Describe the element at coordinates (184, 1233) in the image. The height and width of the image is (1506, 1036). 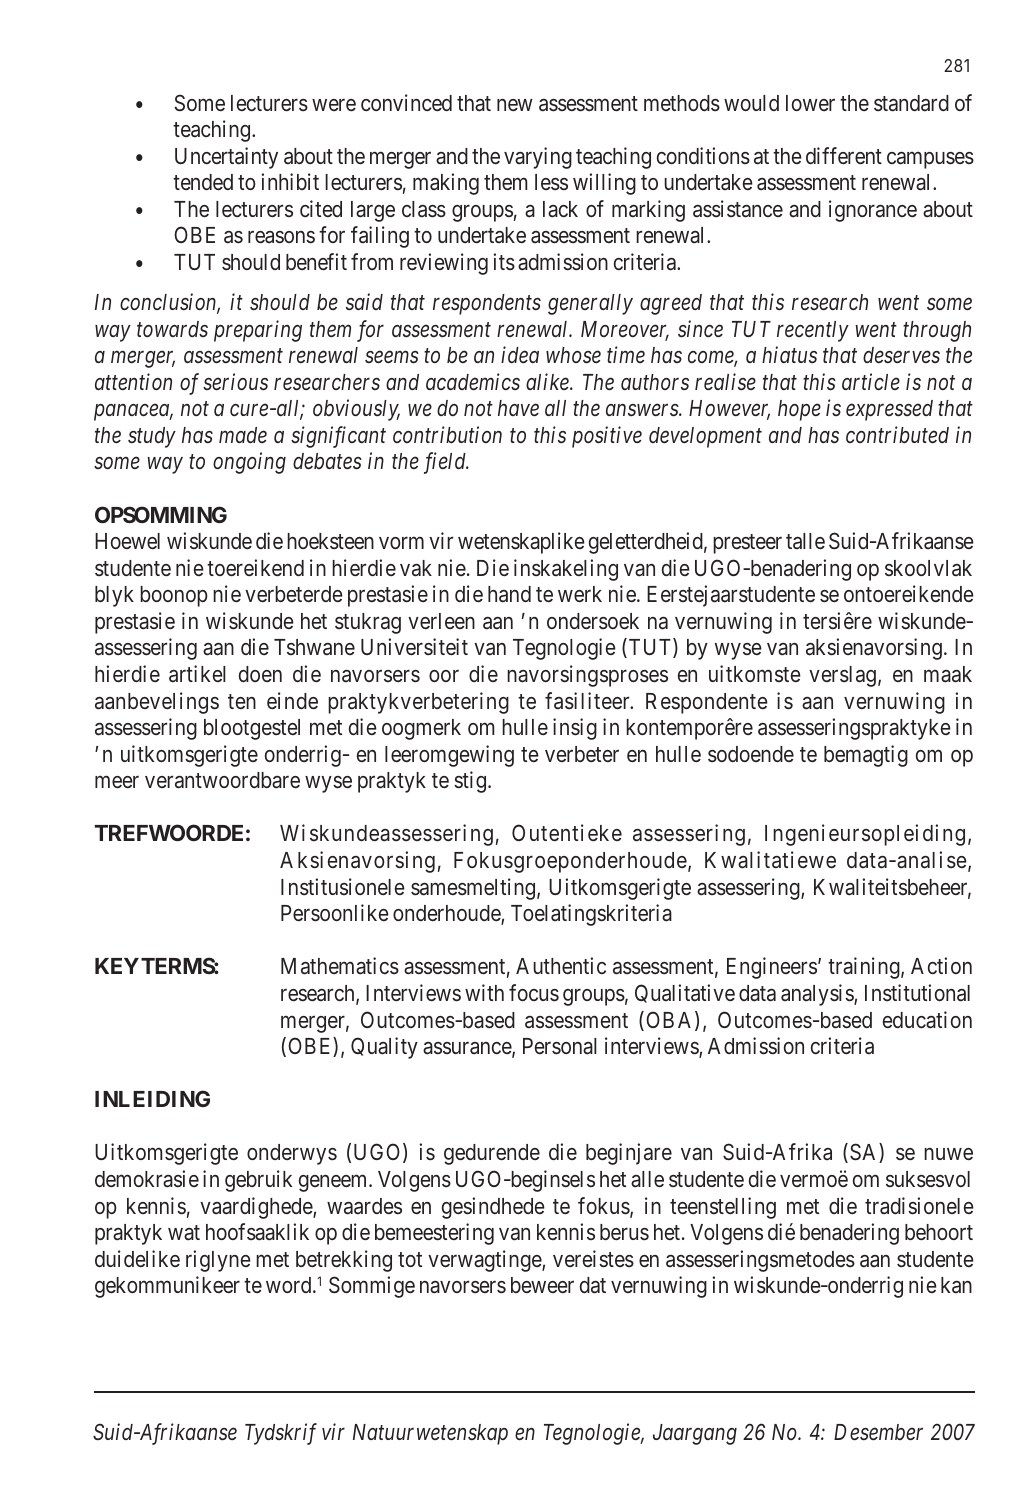
I see `wat` at that location.
